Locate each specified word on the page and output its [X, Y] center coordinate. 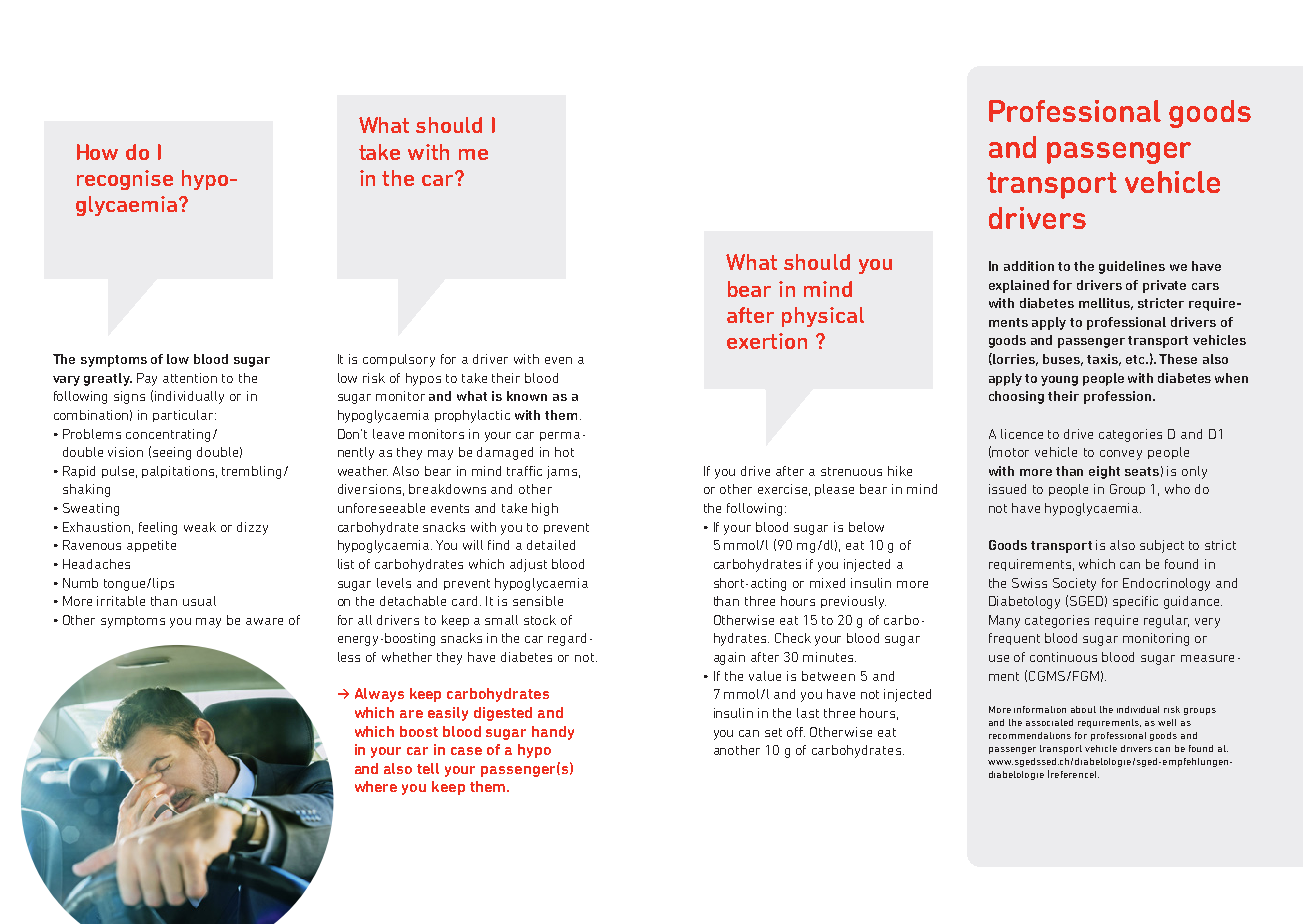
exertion [767, 341]
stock [540, 620]
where [376, 786]
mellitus [1106, 304]
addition [1029, 266]
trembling [251, 472]
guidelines [1132, 267]
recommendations [1030, 735]
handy [553, 733]
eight [1104, 472]
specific [1135, 602]
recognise [125, 180]
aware [264, 621]
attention [190, 378]
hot [564, 452]
